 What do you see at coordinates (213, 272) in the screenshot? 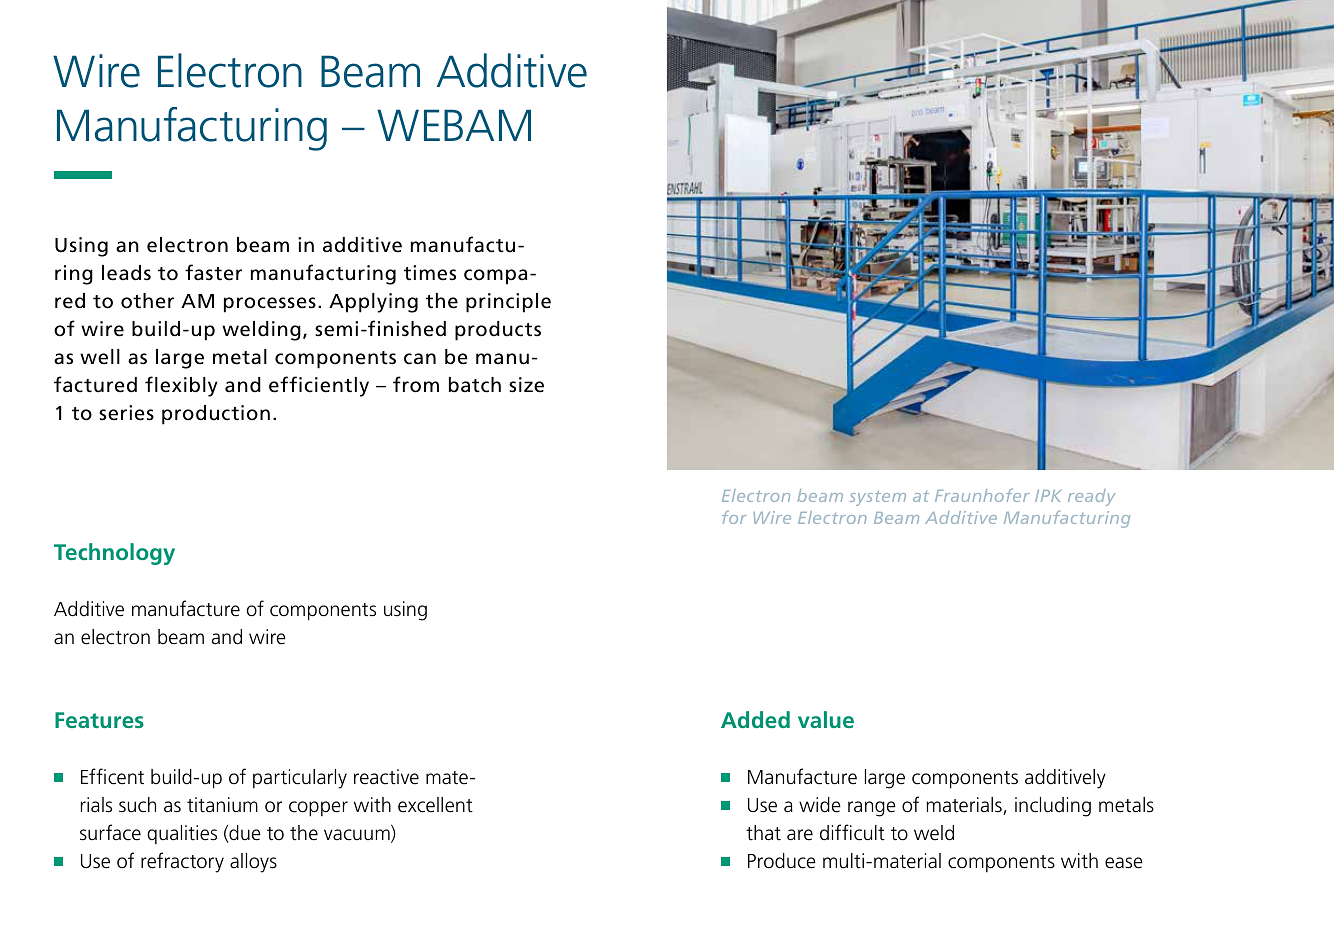
I see `faster` at bounding box center [213, 272].
